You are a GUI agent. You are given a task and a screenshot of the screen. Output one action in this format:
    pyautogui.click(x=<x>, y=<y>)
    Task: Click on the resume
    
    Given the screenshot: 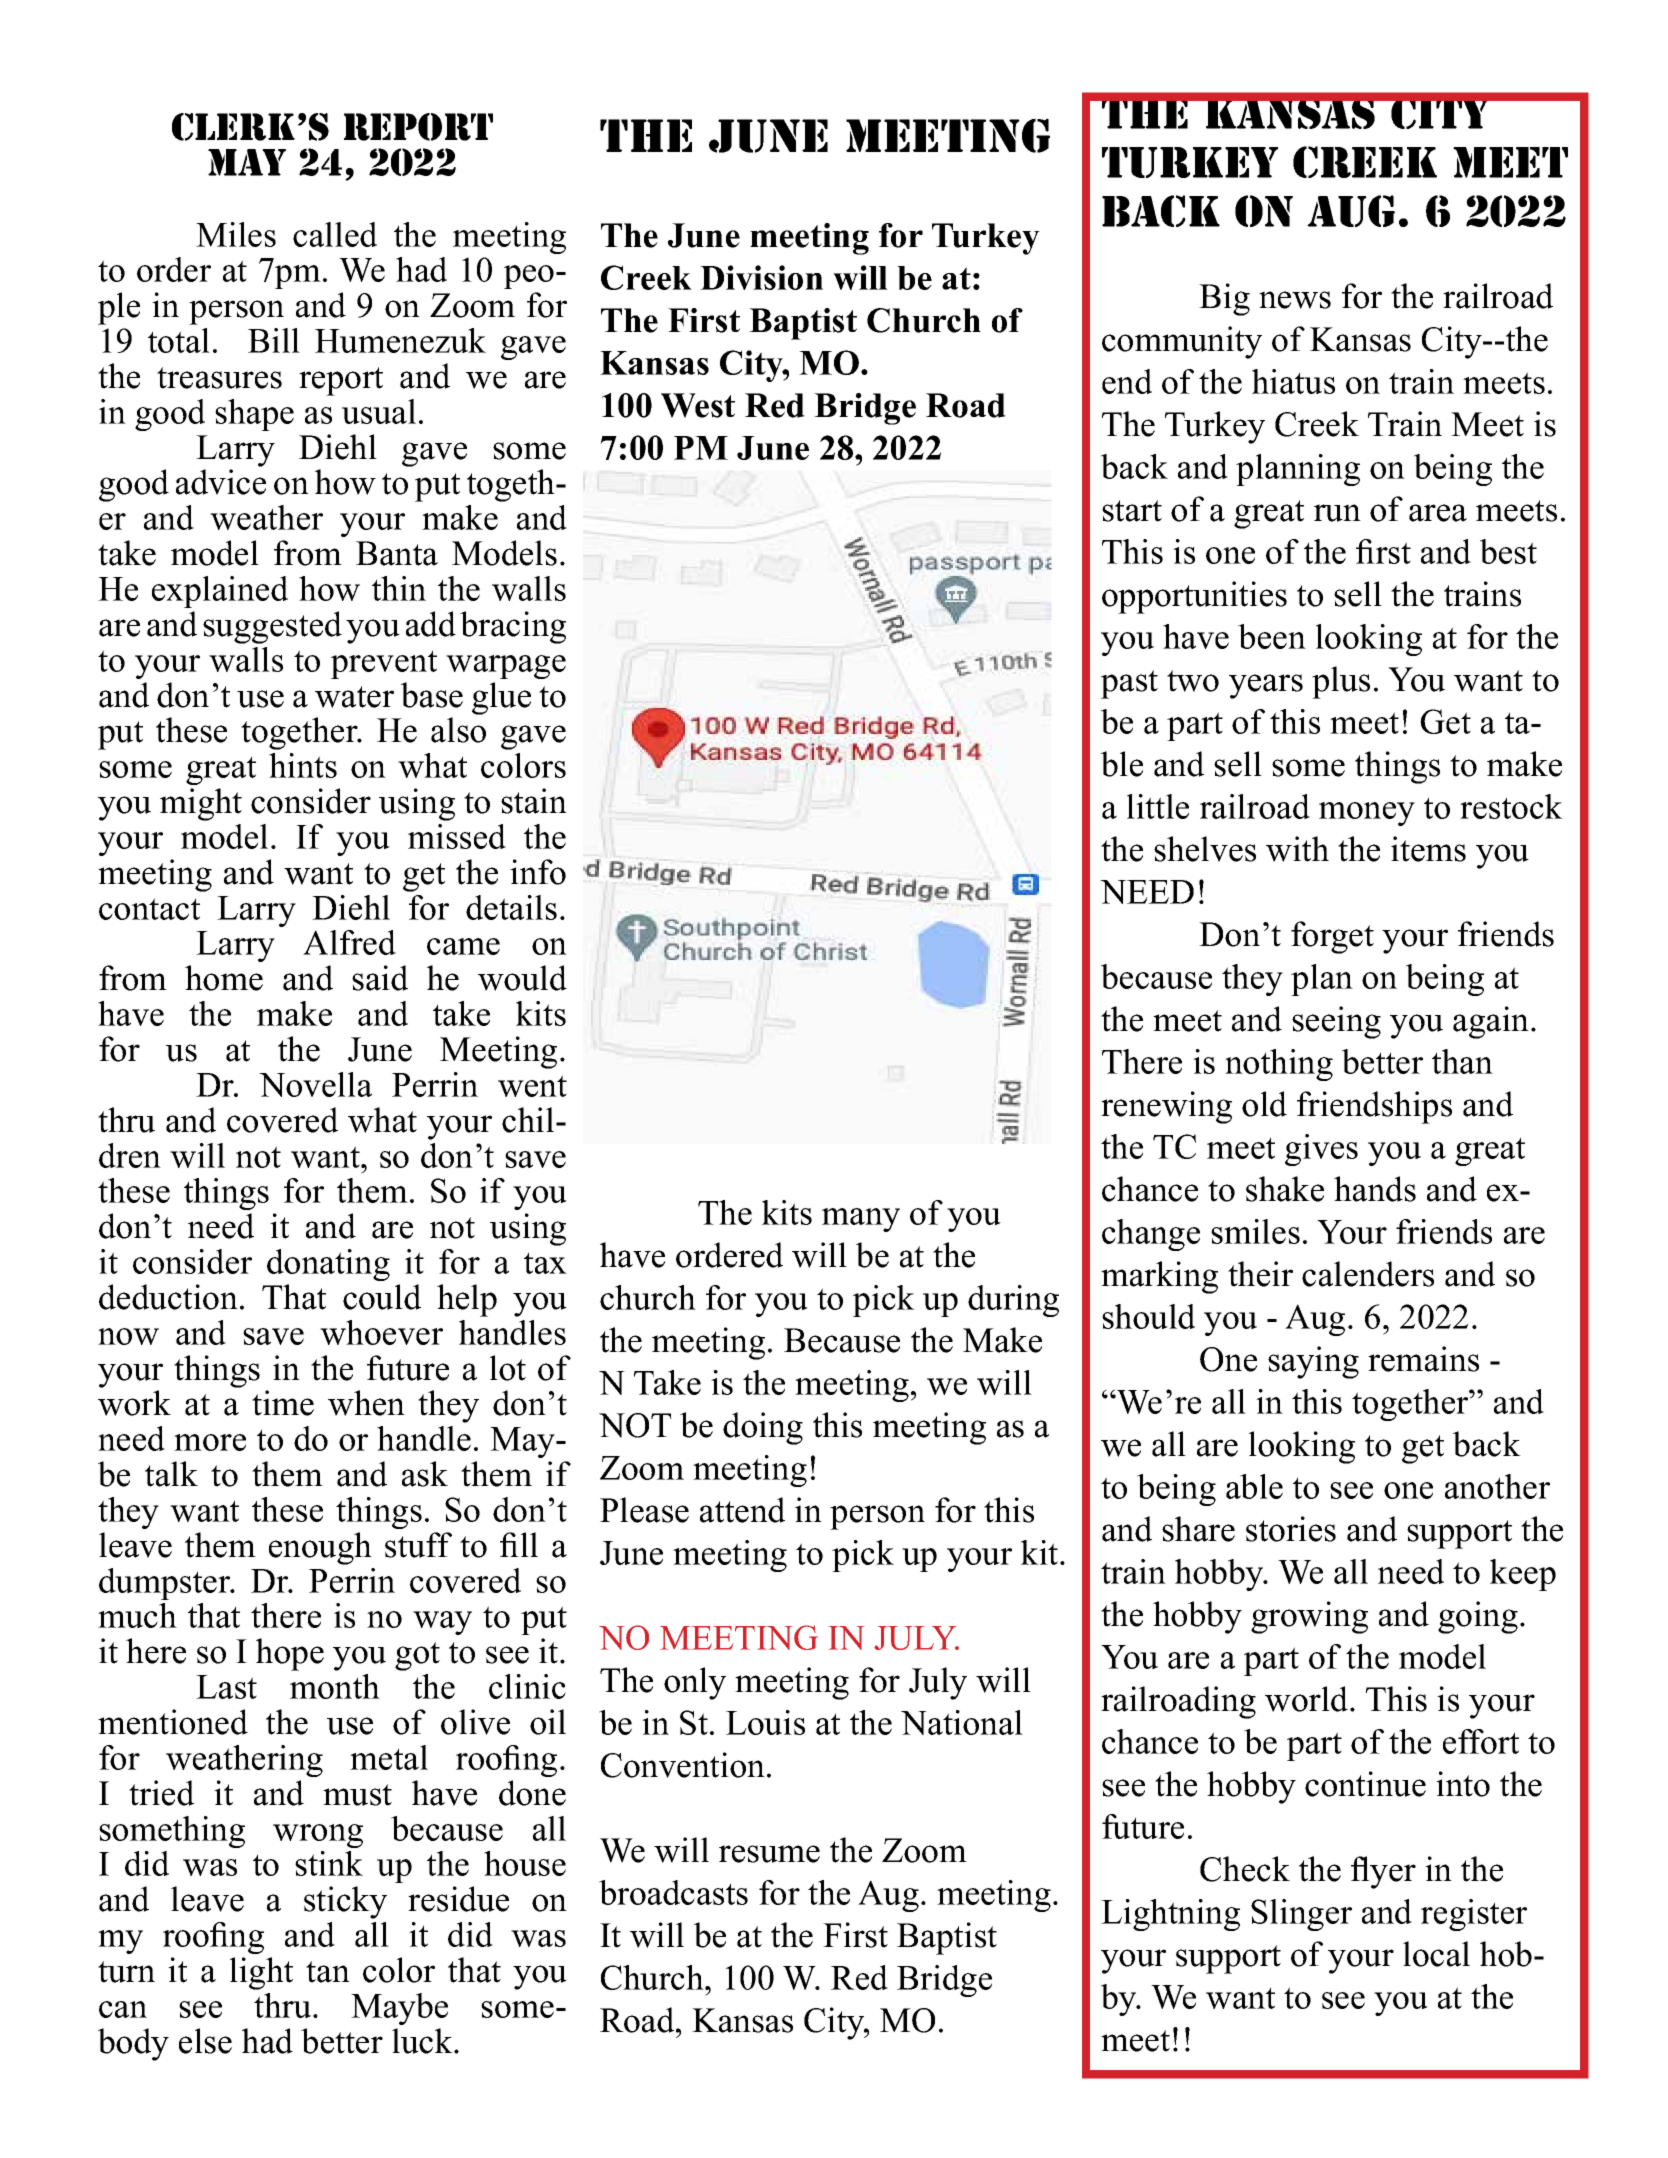 What is the action you would take?
    pyautogui.click(x=769, y=1854)
